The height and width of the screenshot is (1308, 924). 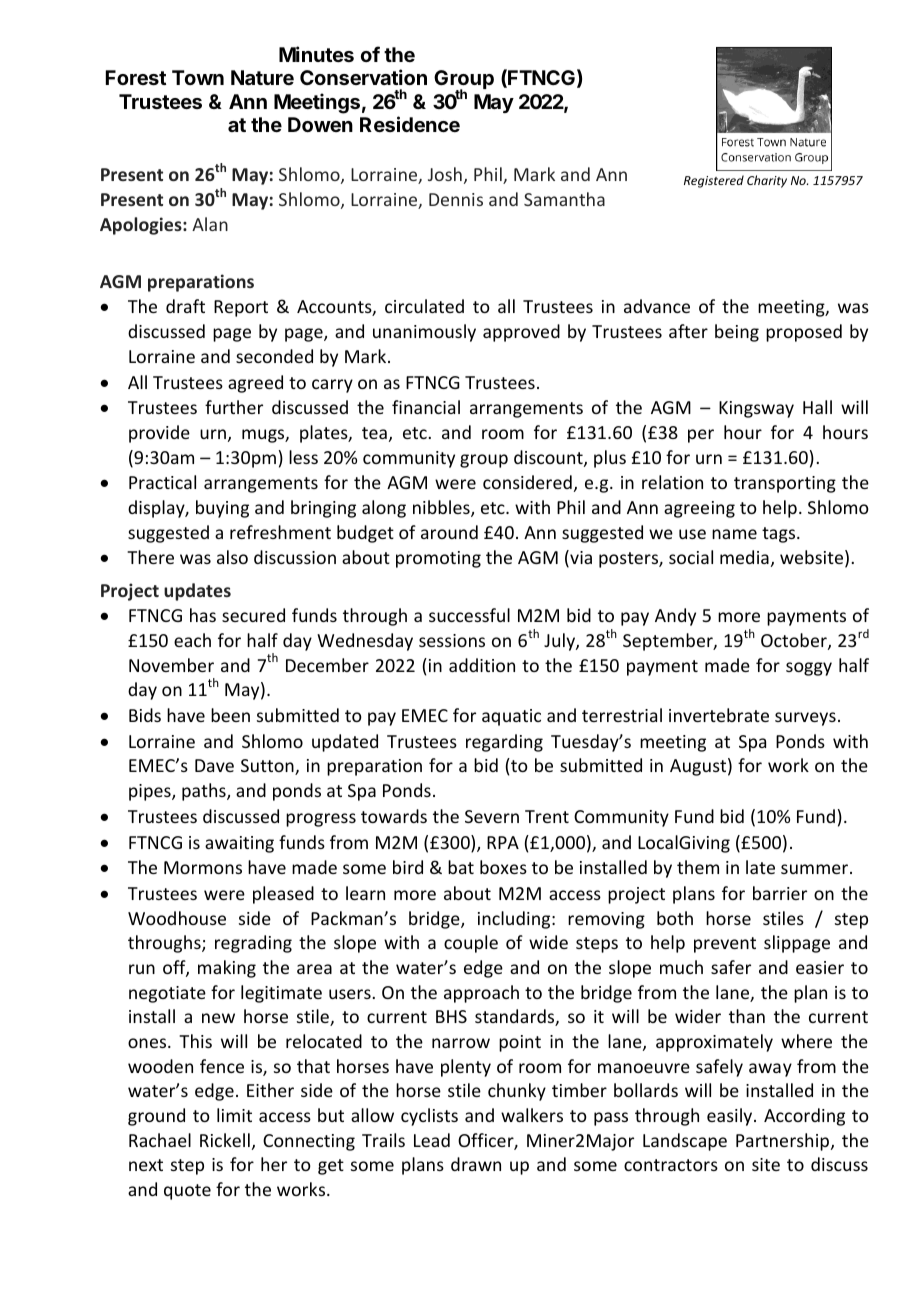 What do you see at coordinates (737, 333) in the screenshot?
I see `being` at bounding box center [737, 333].
